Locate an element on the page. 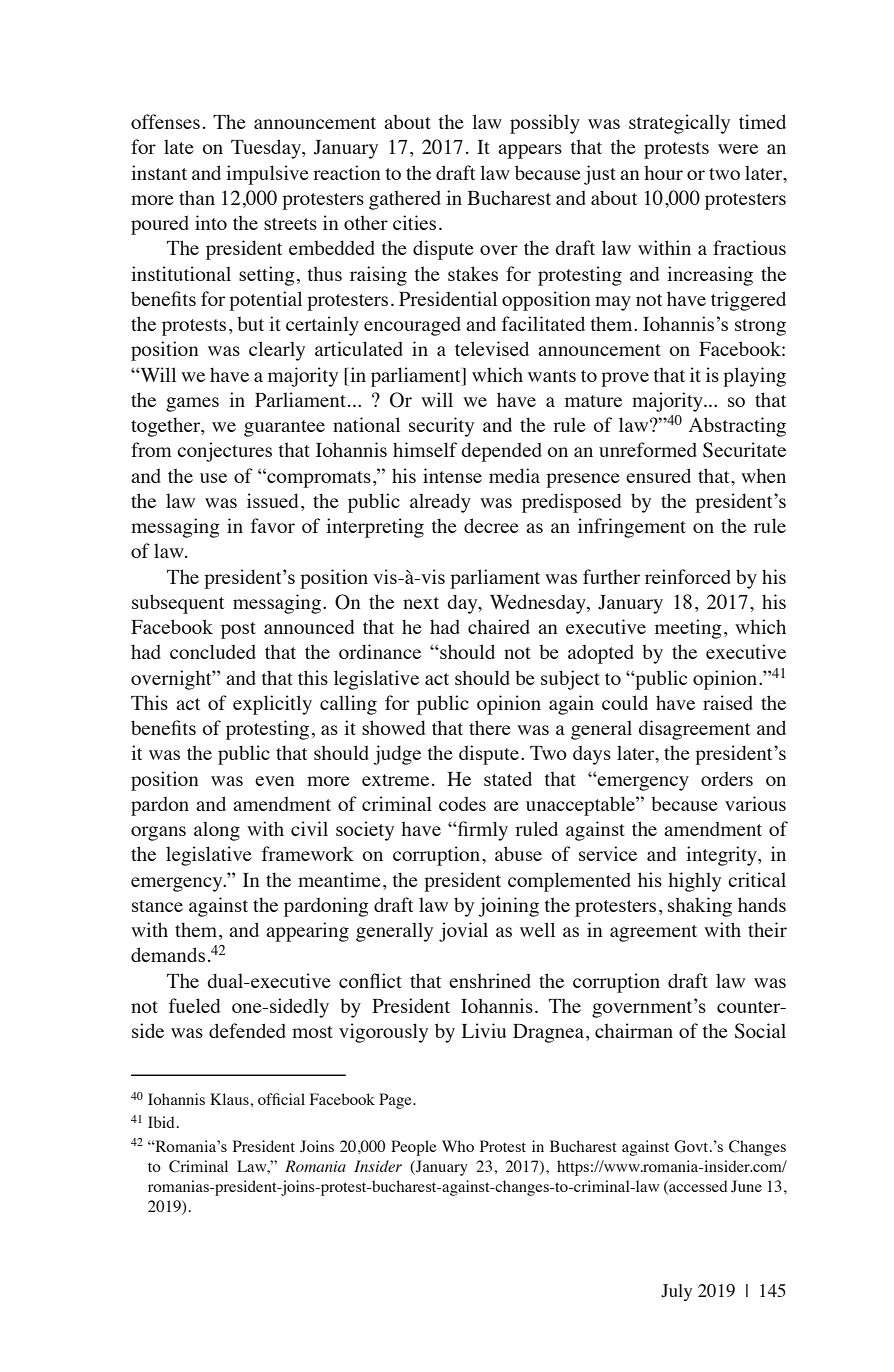 Image resolution: width=894 pixels, height=1372 pixels. Who is located at coordinates (458, 1146).
